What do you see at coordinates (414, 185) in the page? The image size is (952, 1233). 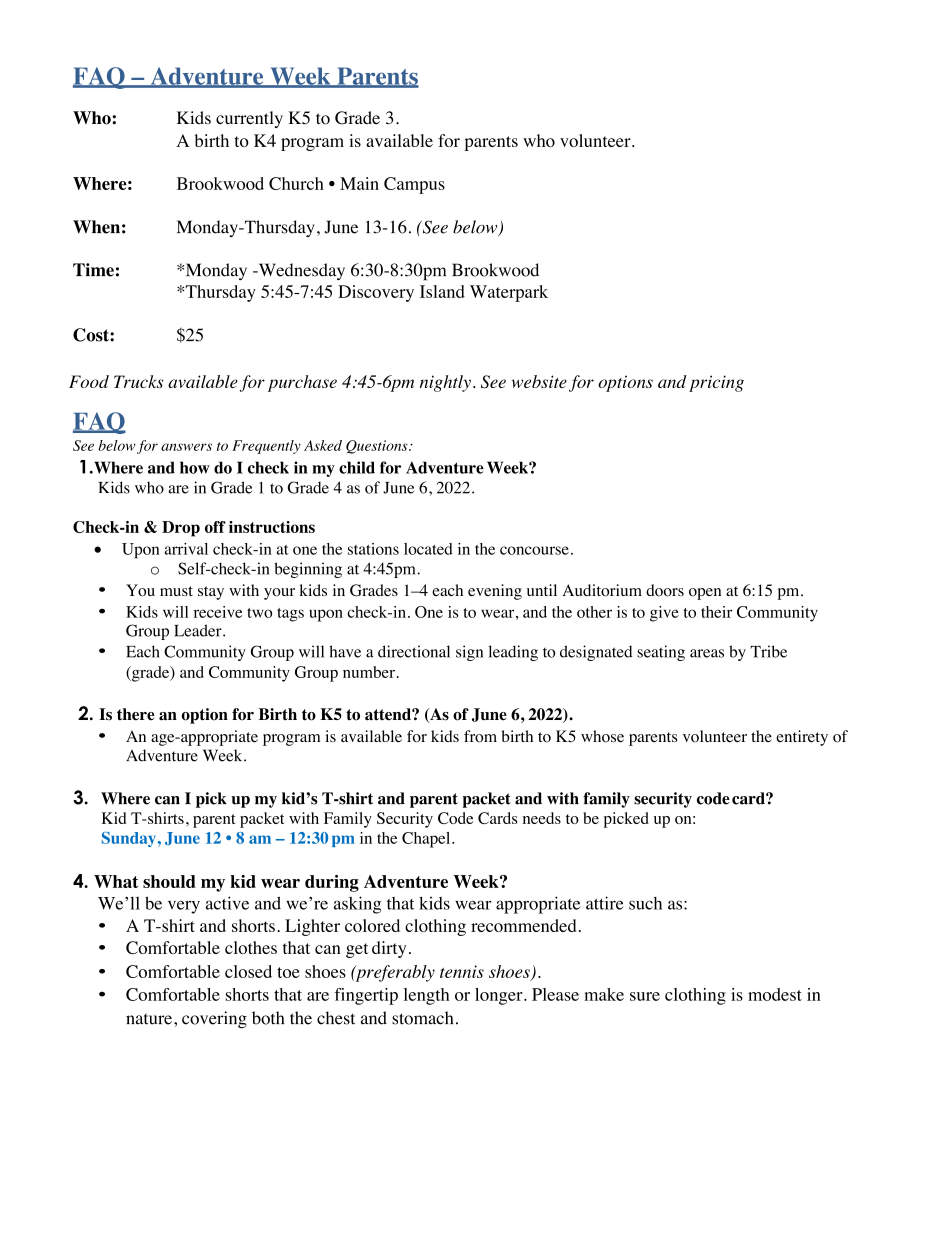 I see `Campus` at bounding box center [414, 185].
